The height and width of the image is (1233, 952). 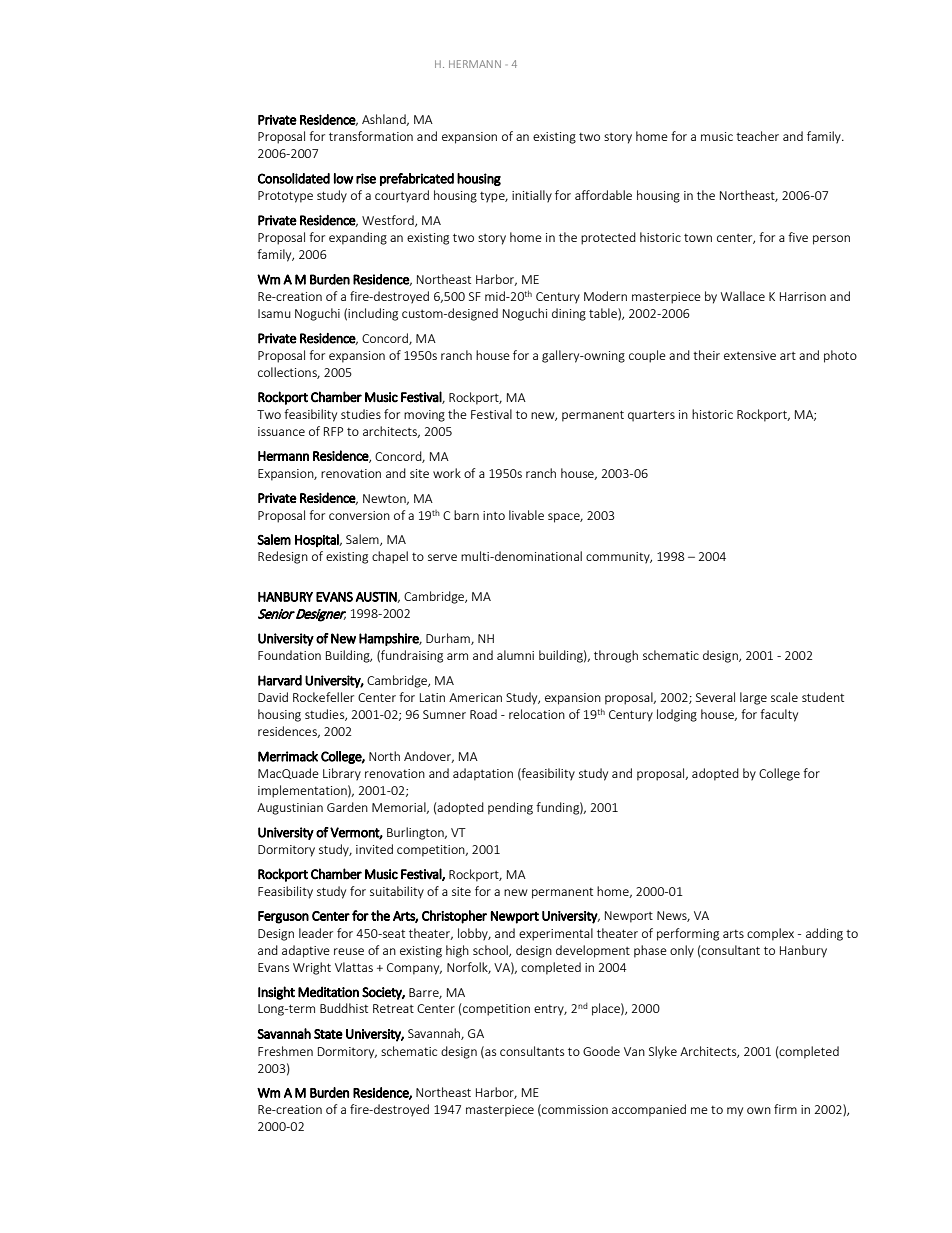 I want to click on alumni, so click(x=515, y=655).
